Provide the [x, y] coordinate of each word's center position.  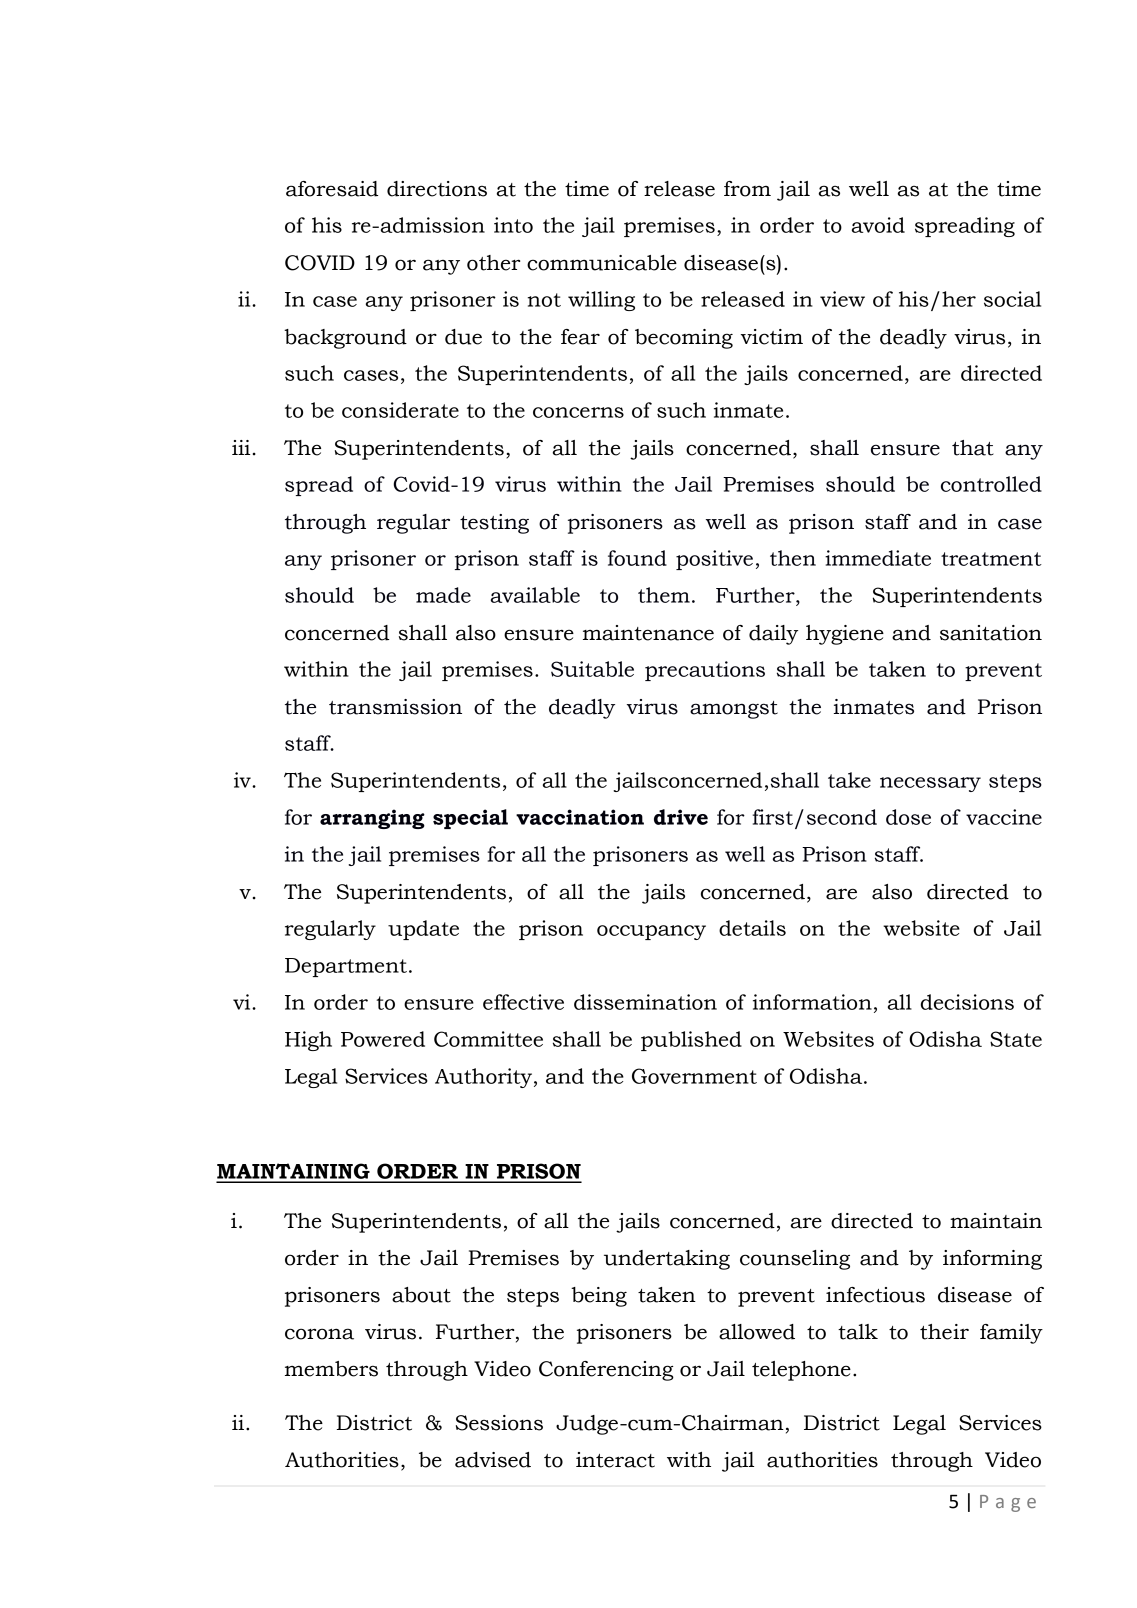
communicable [602, 263]
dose [908, 817]
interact [615, 1460]
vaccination [580, 817]
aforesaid [332, 189]
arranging [372, 819]
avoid [878, 225]
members [331, 1369]
